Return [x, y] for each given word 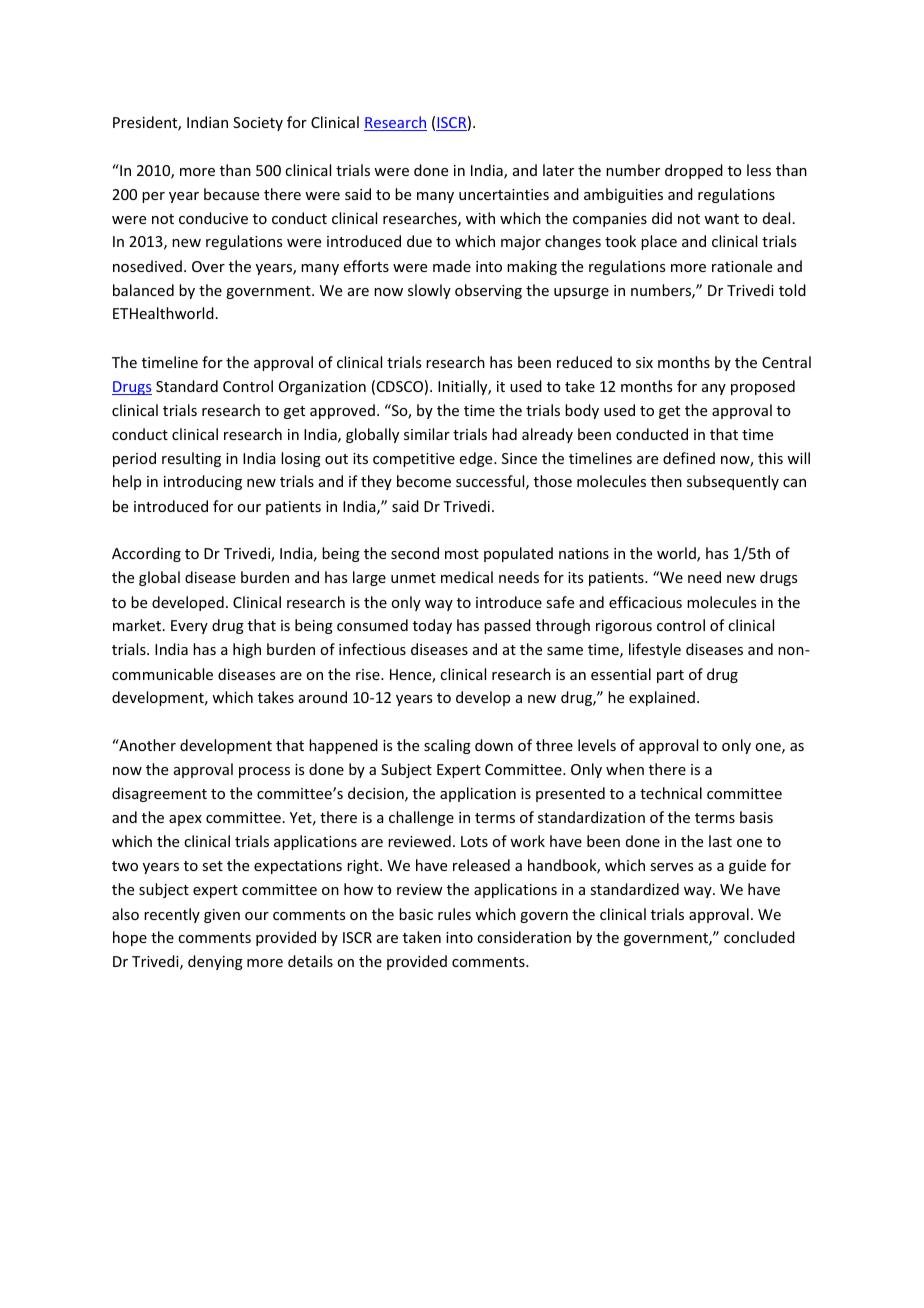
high [247, 650]
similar [427, 434]
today [432, 626]
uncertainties [504, 194]
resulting [191, 459]
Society [258, 124]
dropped [694, 171]
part [670, 676]
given [222, 916]
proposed [763, 387]
